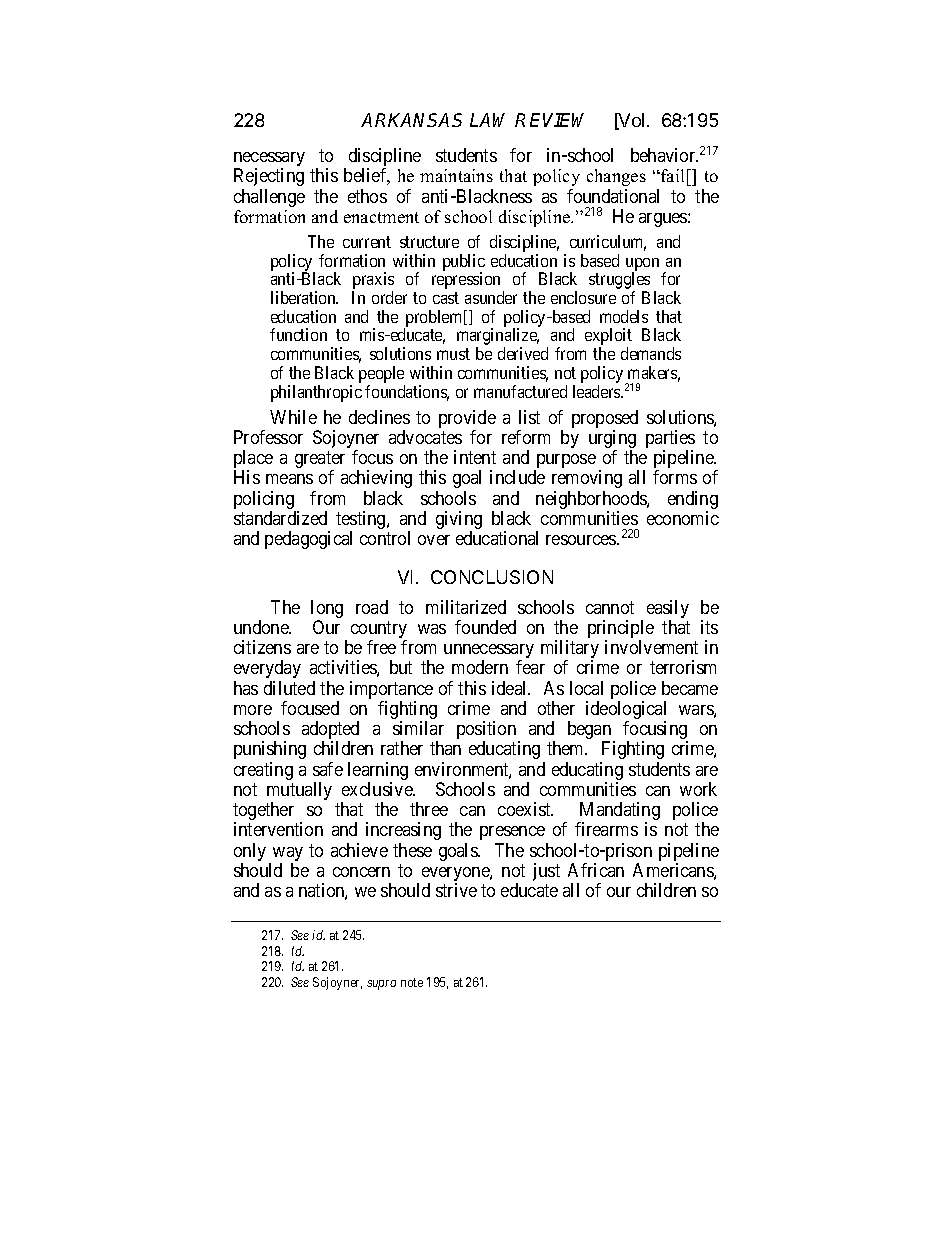  What do you see at coordinates (412, 982) in the page?
I see `note` at bounding box center [412, 982].
